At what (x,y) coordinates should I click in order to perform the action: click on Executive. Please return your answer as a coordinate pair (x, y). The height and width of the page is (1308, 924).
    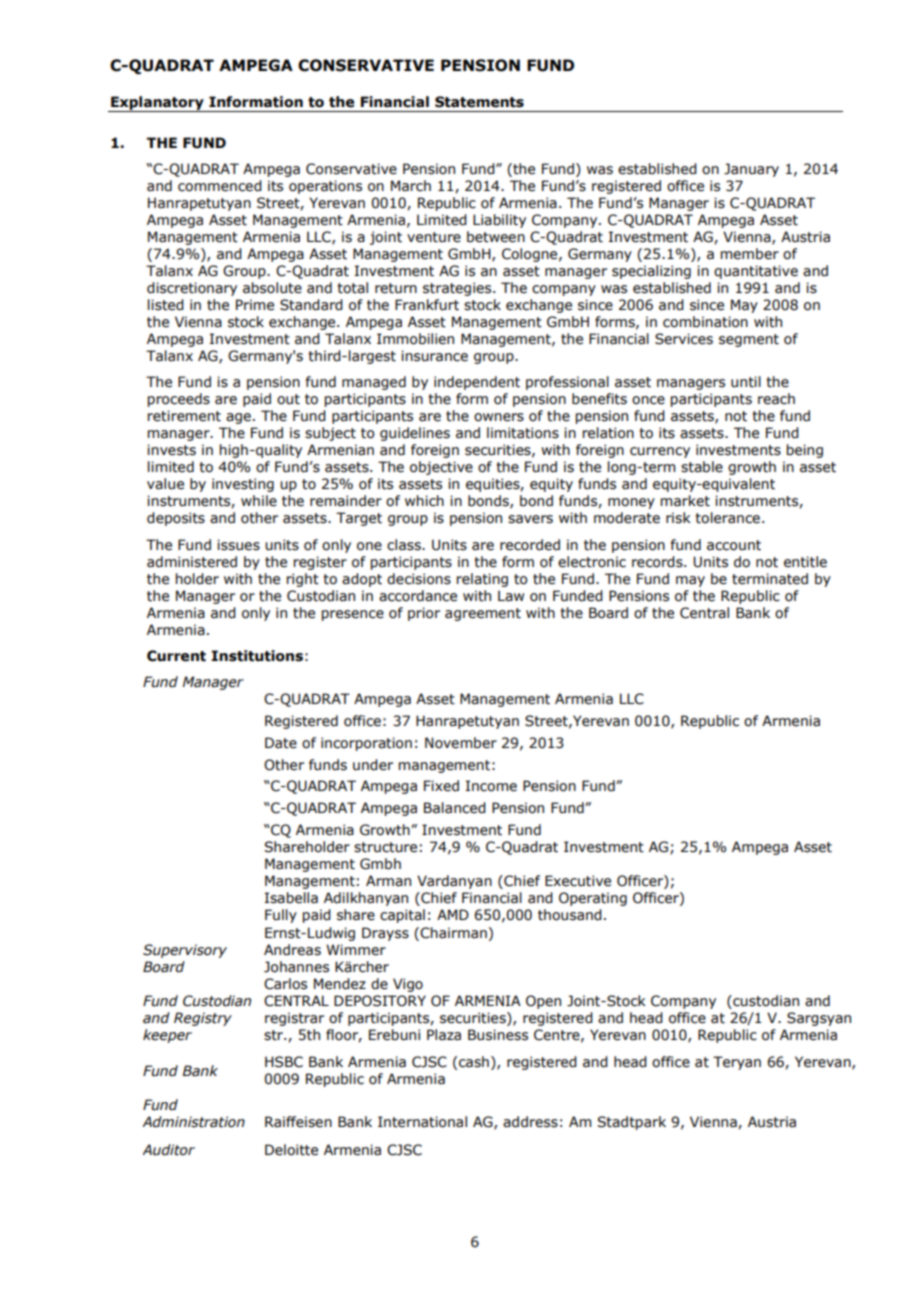
    Looking at the image, I should click on (578, 881).
